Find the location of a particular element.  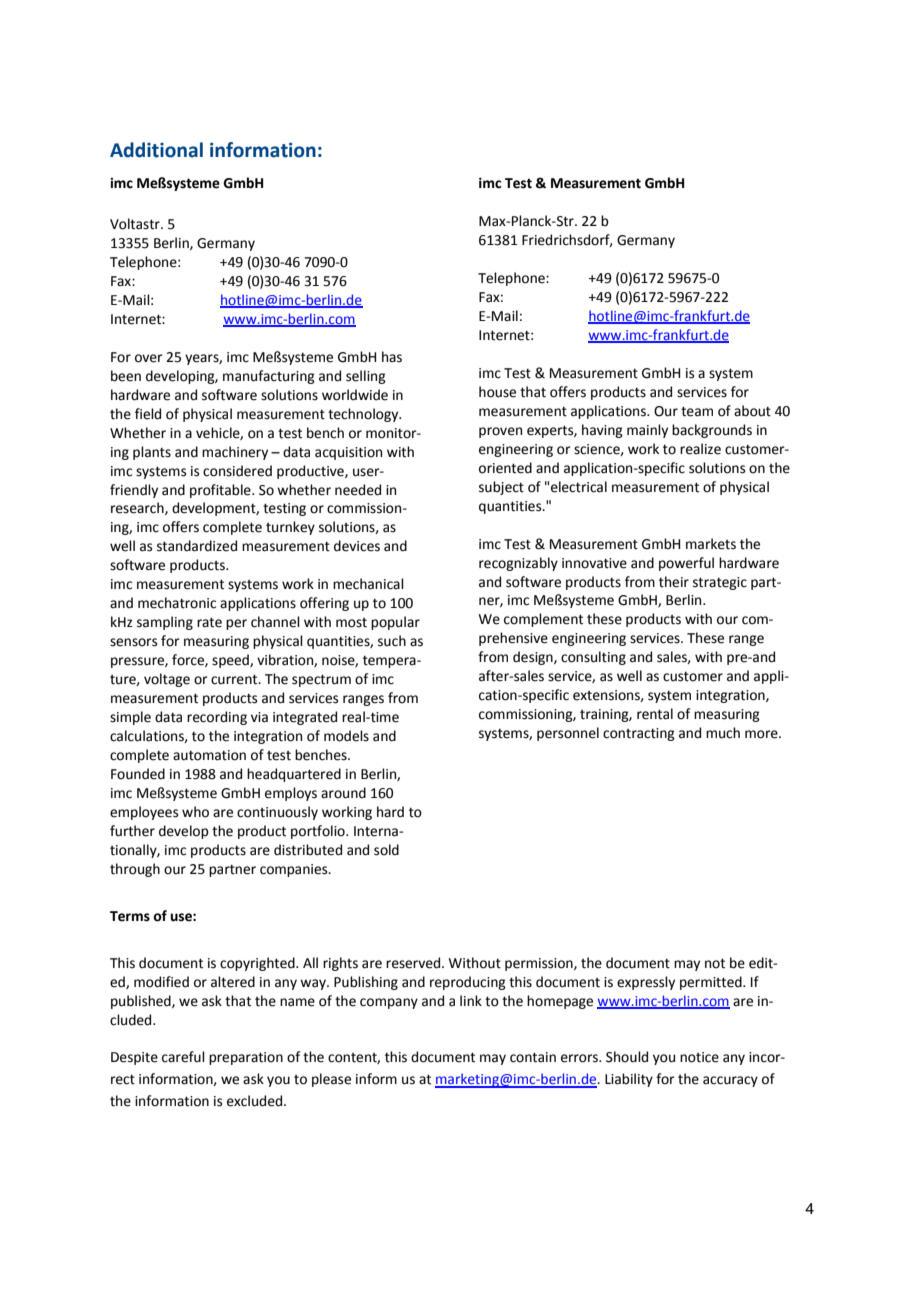

link is located at coordinates (471, 1000).
